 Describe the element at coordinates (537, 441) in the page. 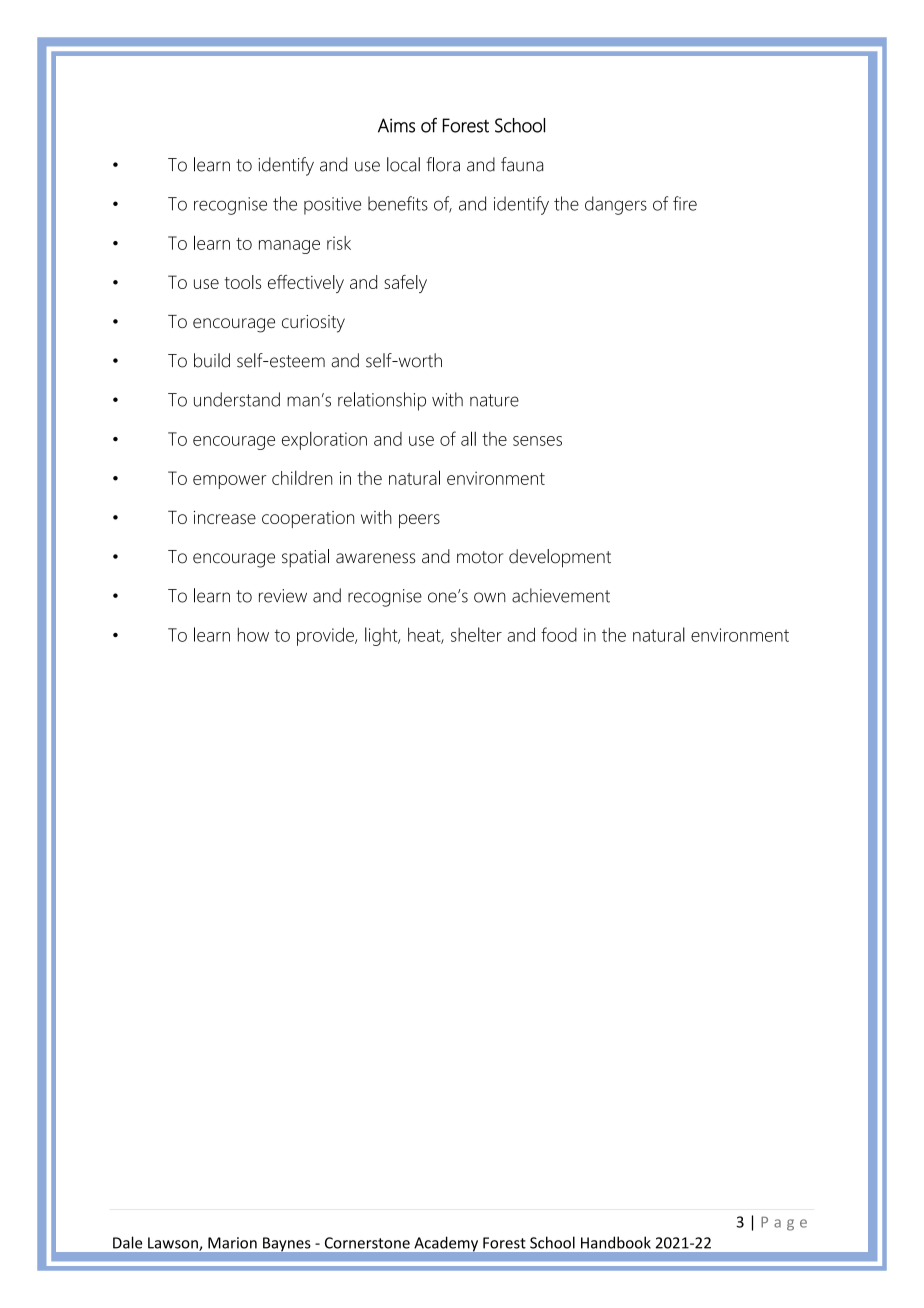

I see `senses` at that location.
